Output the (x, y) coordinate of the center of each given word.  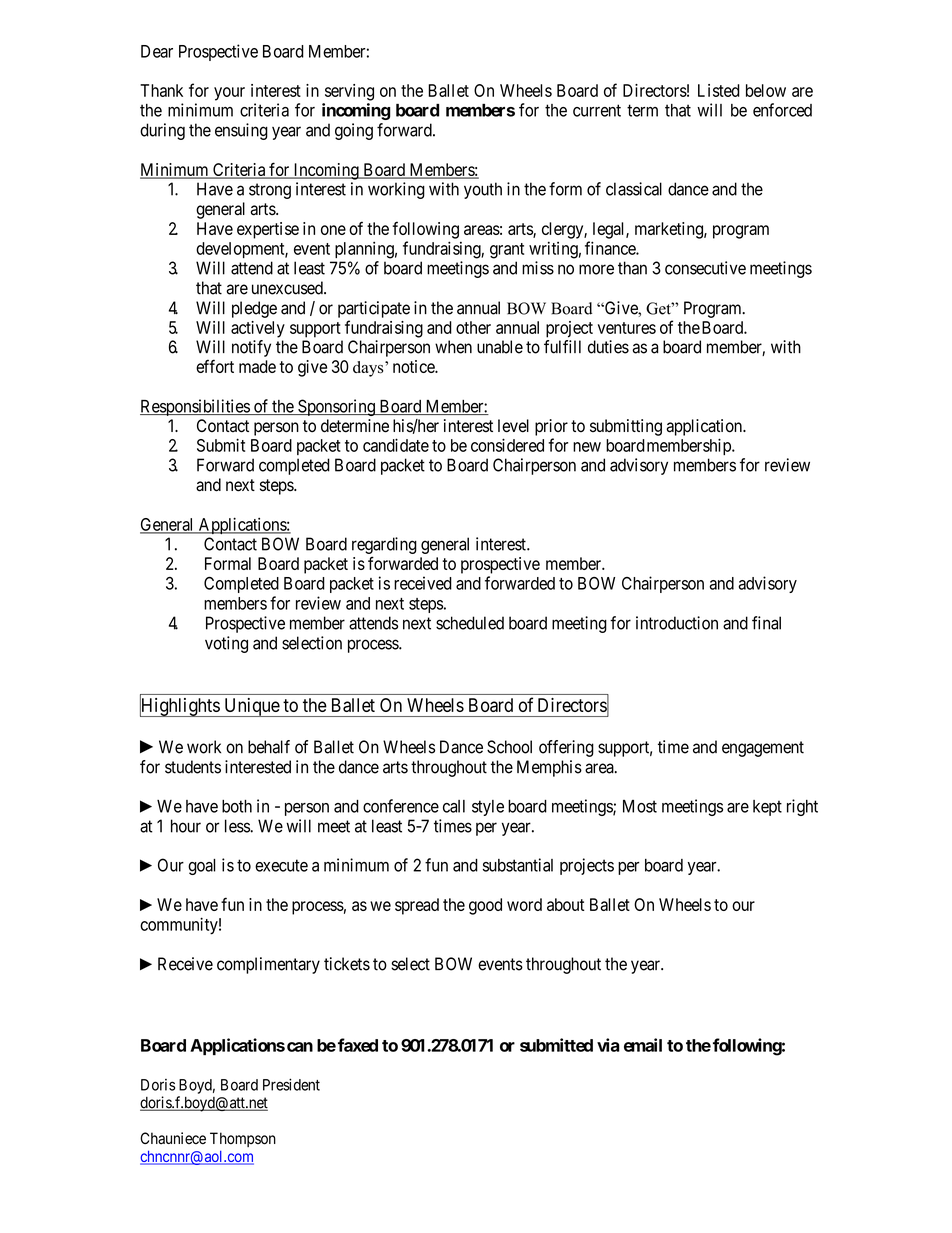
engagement (763, 749)
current (597, 110)
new (587, 447)
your (229, 94)
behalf (269, 747)
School (509, 747)
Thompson (243, 1139)
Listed (719, 90)
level (513, 426)
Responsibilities (195, 407)
